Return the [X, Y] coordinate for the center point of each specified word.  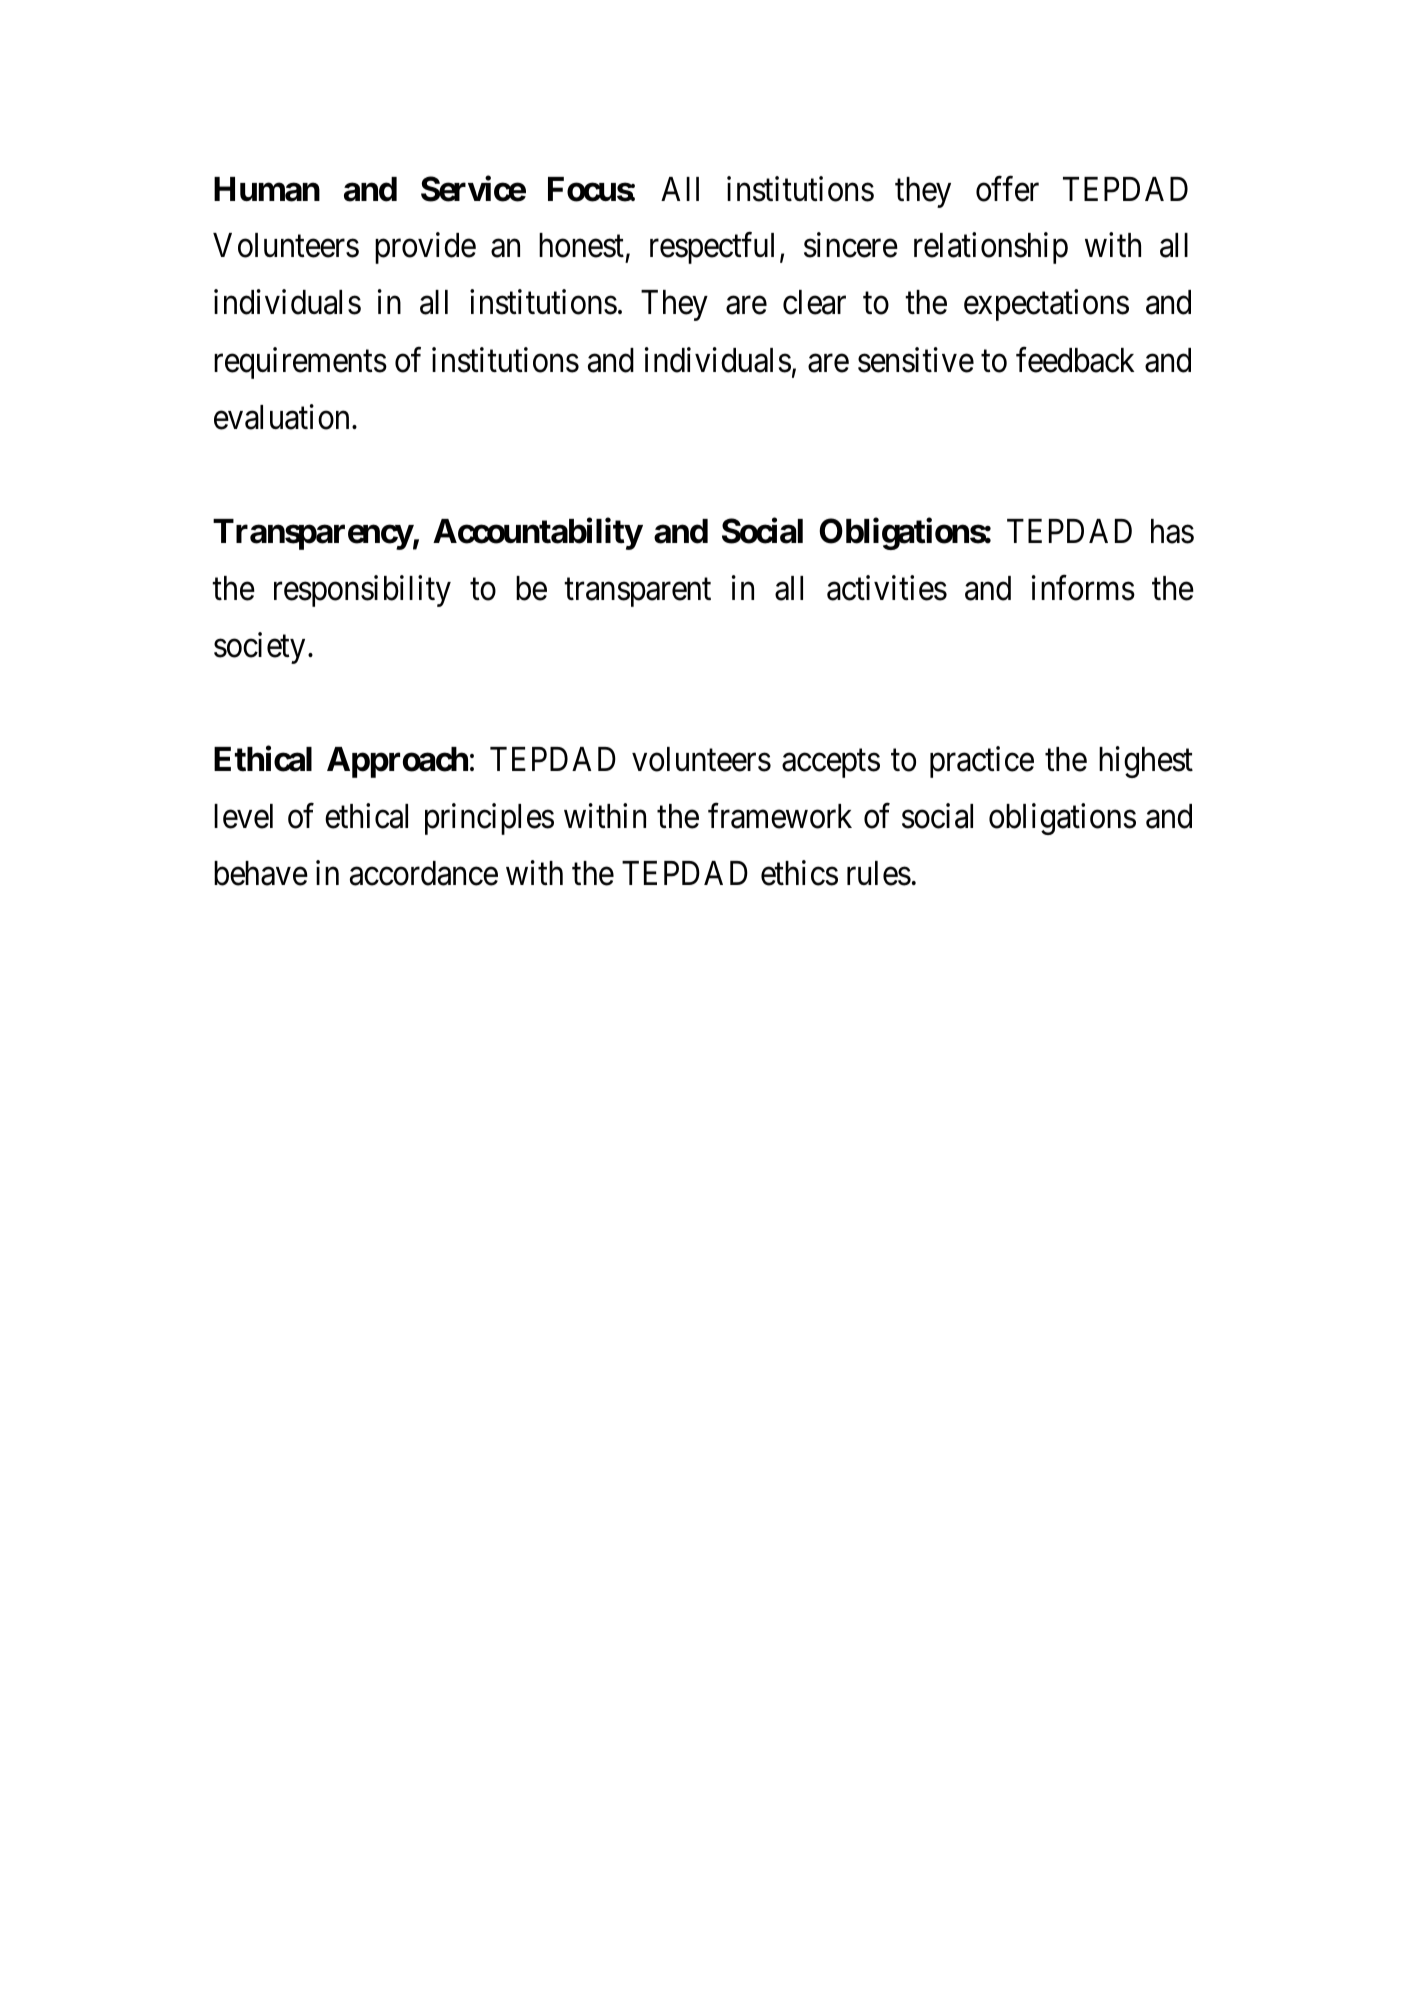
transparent [637, 593]
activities [887, 588]
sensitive [916, 360]
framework [780, 816]
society [259, 648]
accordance [424, 873]
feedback [1075, 360]
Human [267, 189]
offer [1007, 189]
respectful [712, 248]
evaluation [281, 417]
